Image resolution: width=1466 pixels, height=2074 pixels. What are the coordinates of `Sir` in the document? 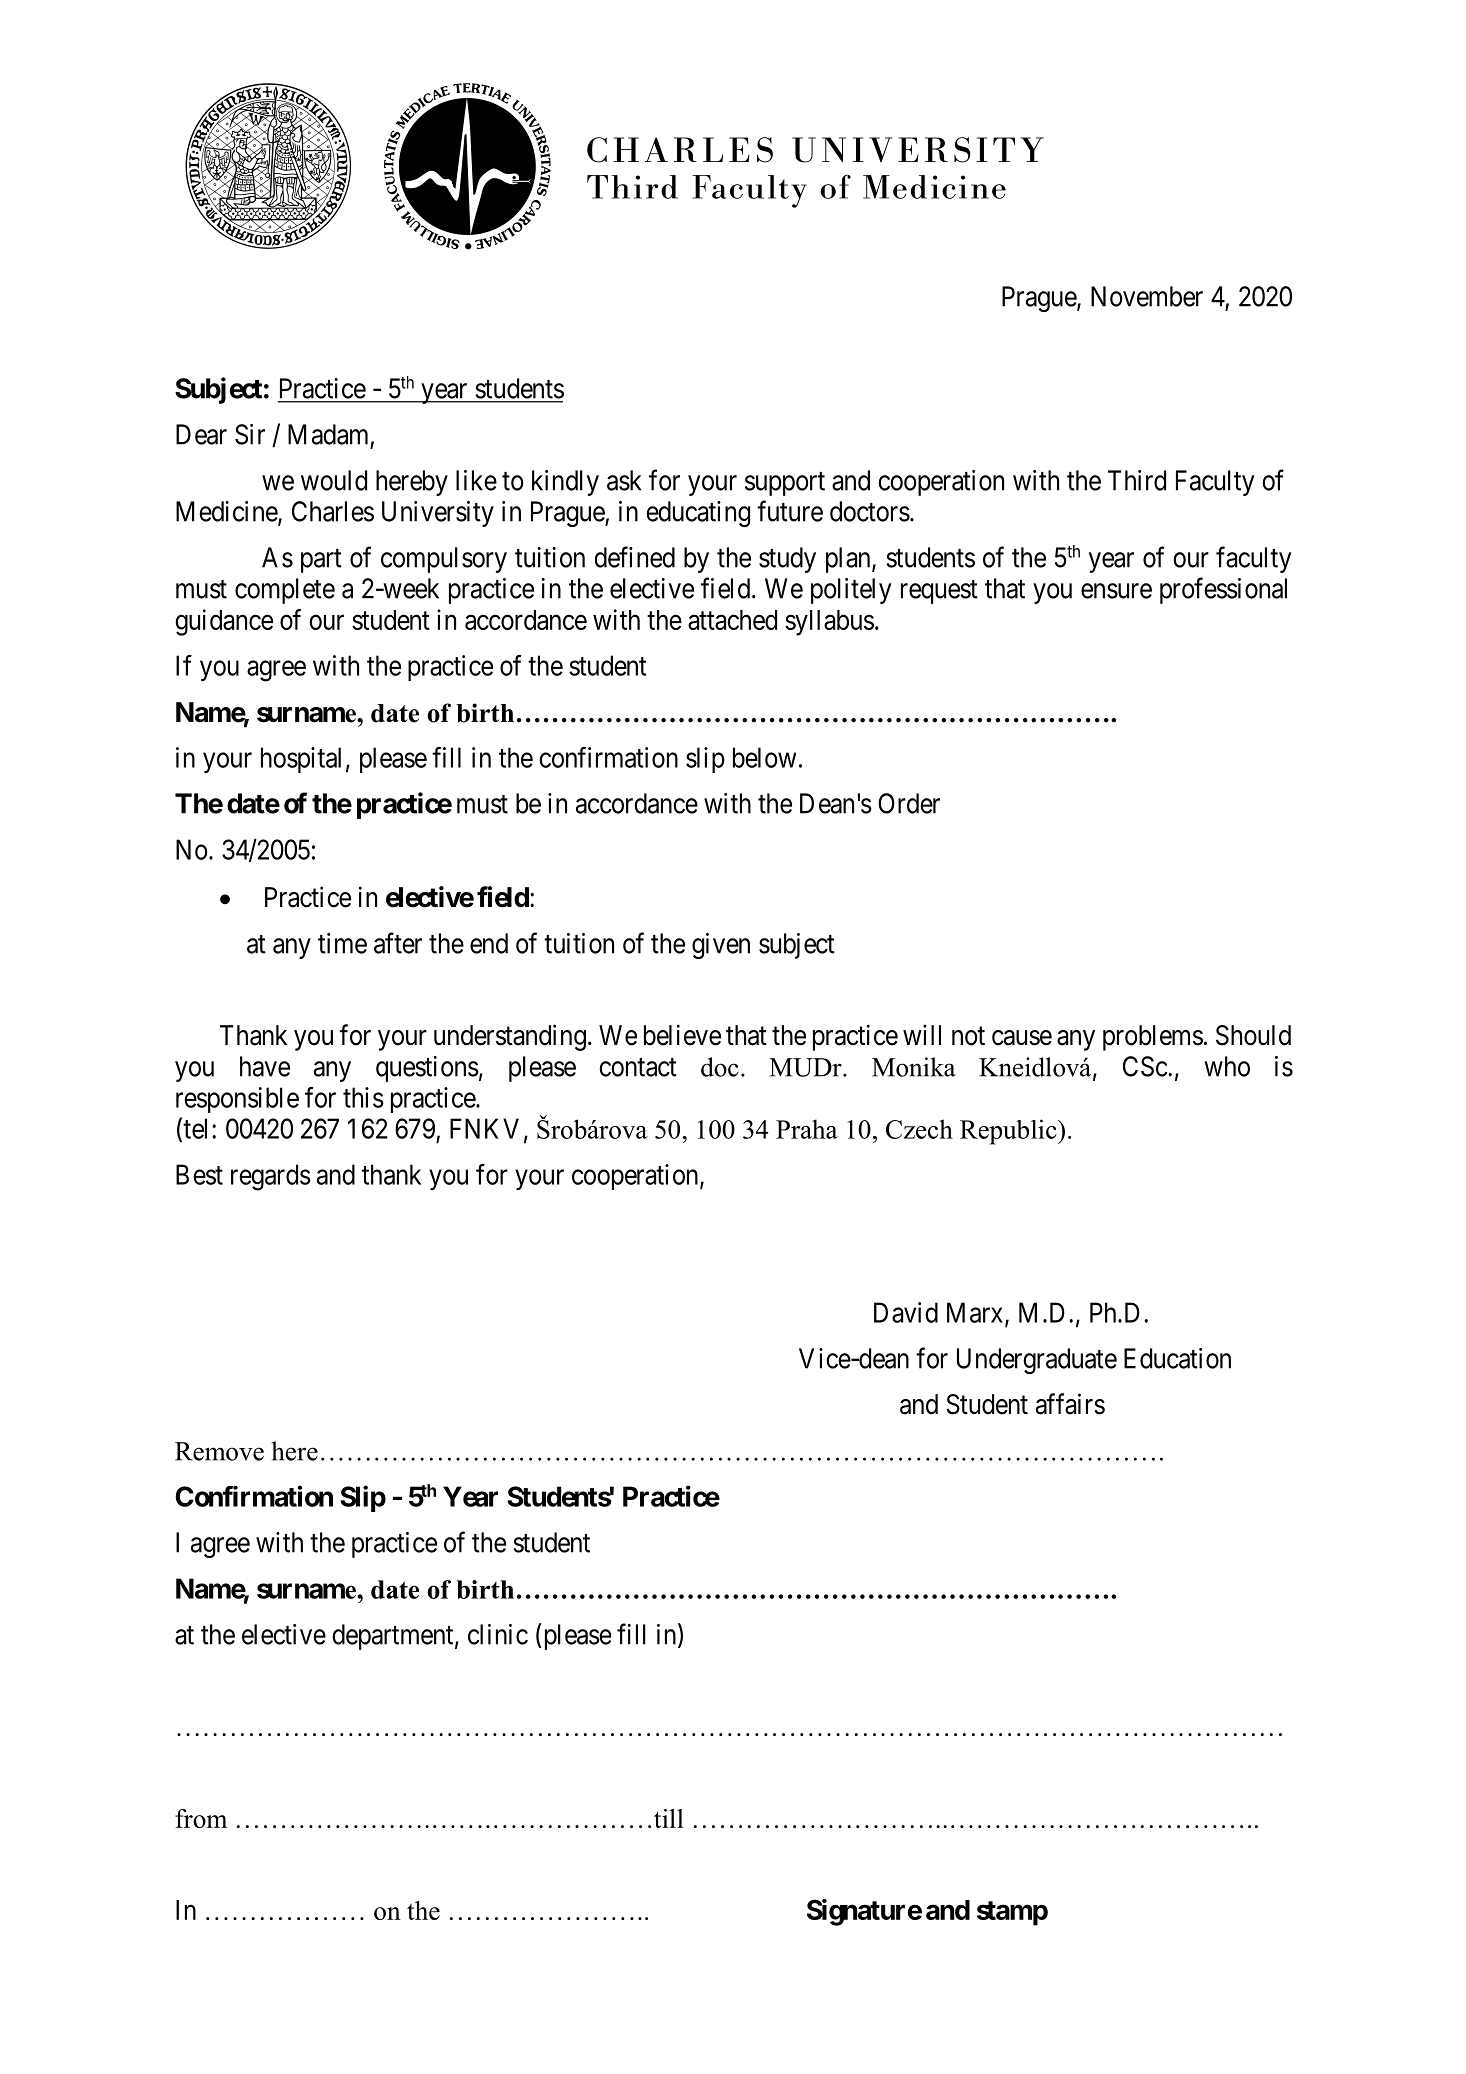 It's located at (250, 434).
